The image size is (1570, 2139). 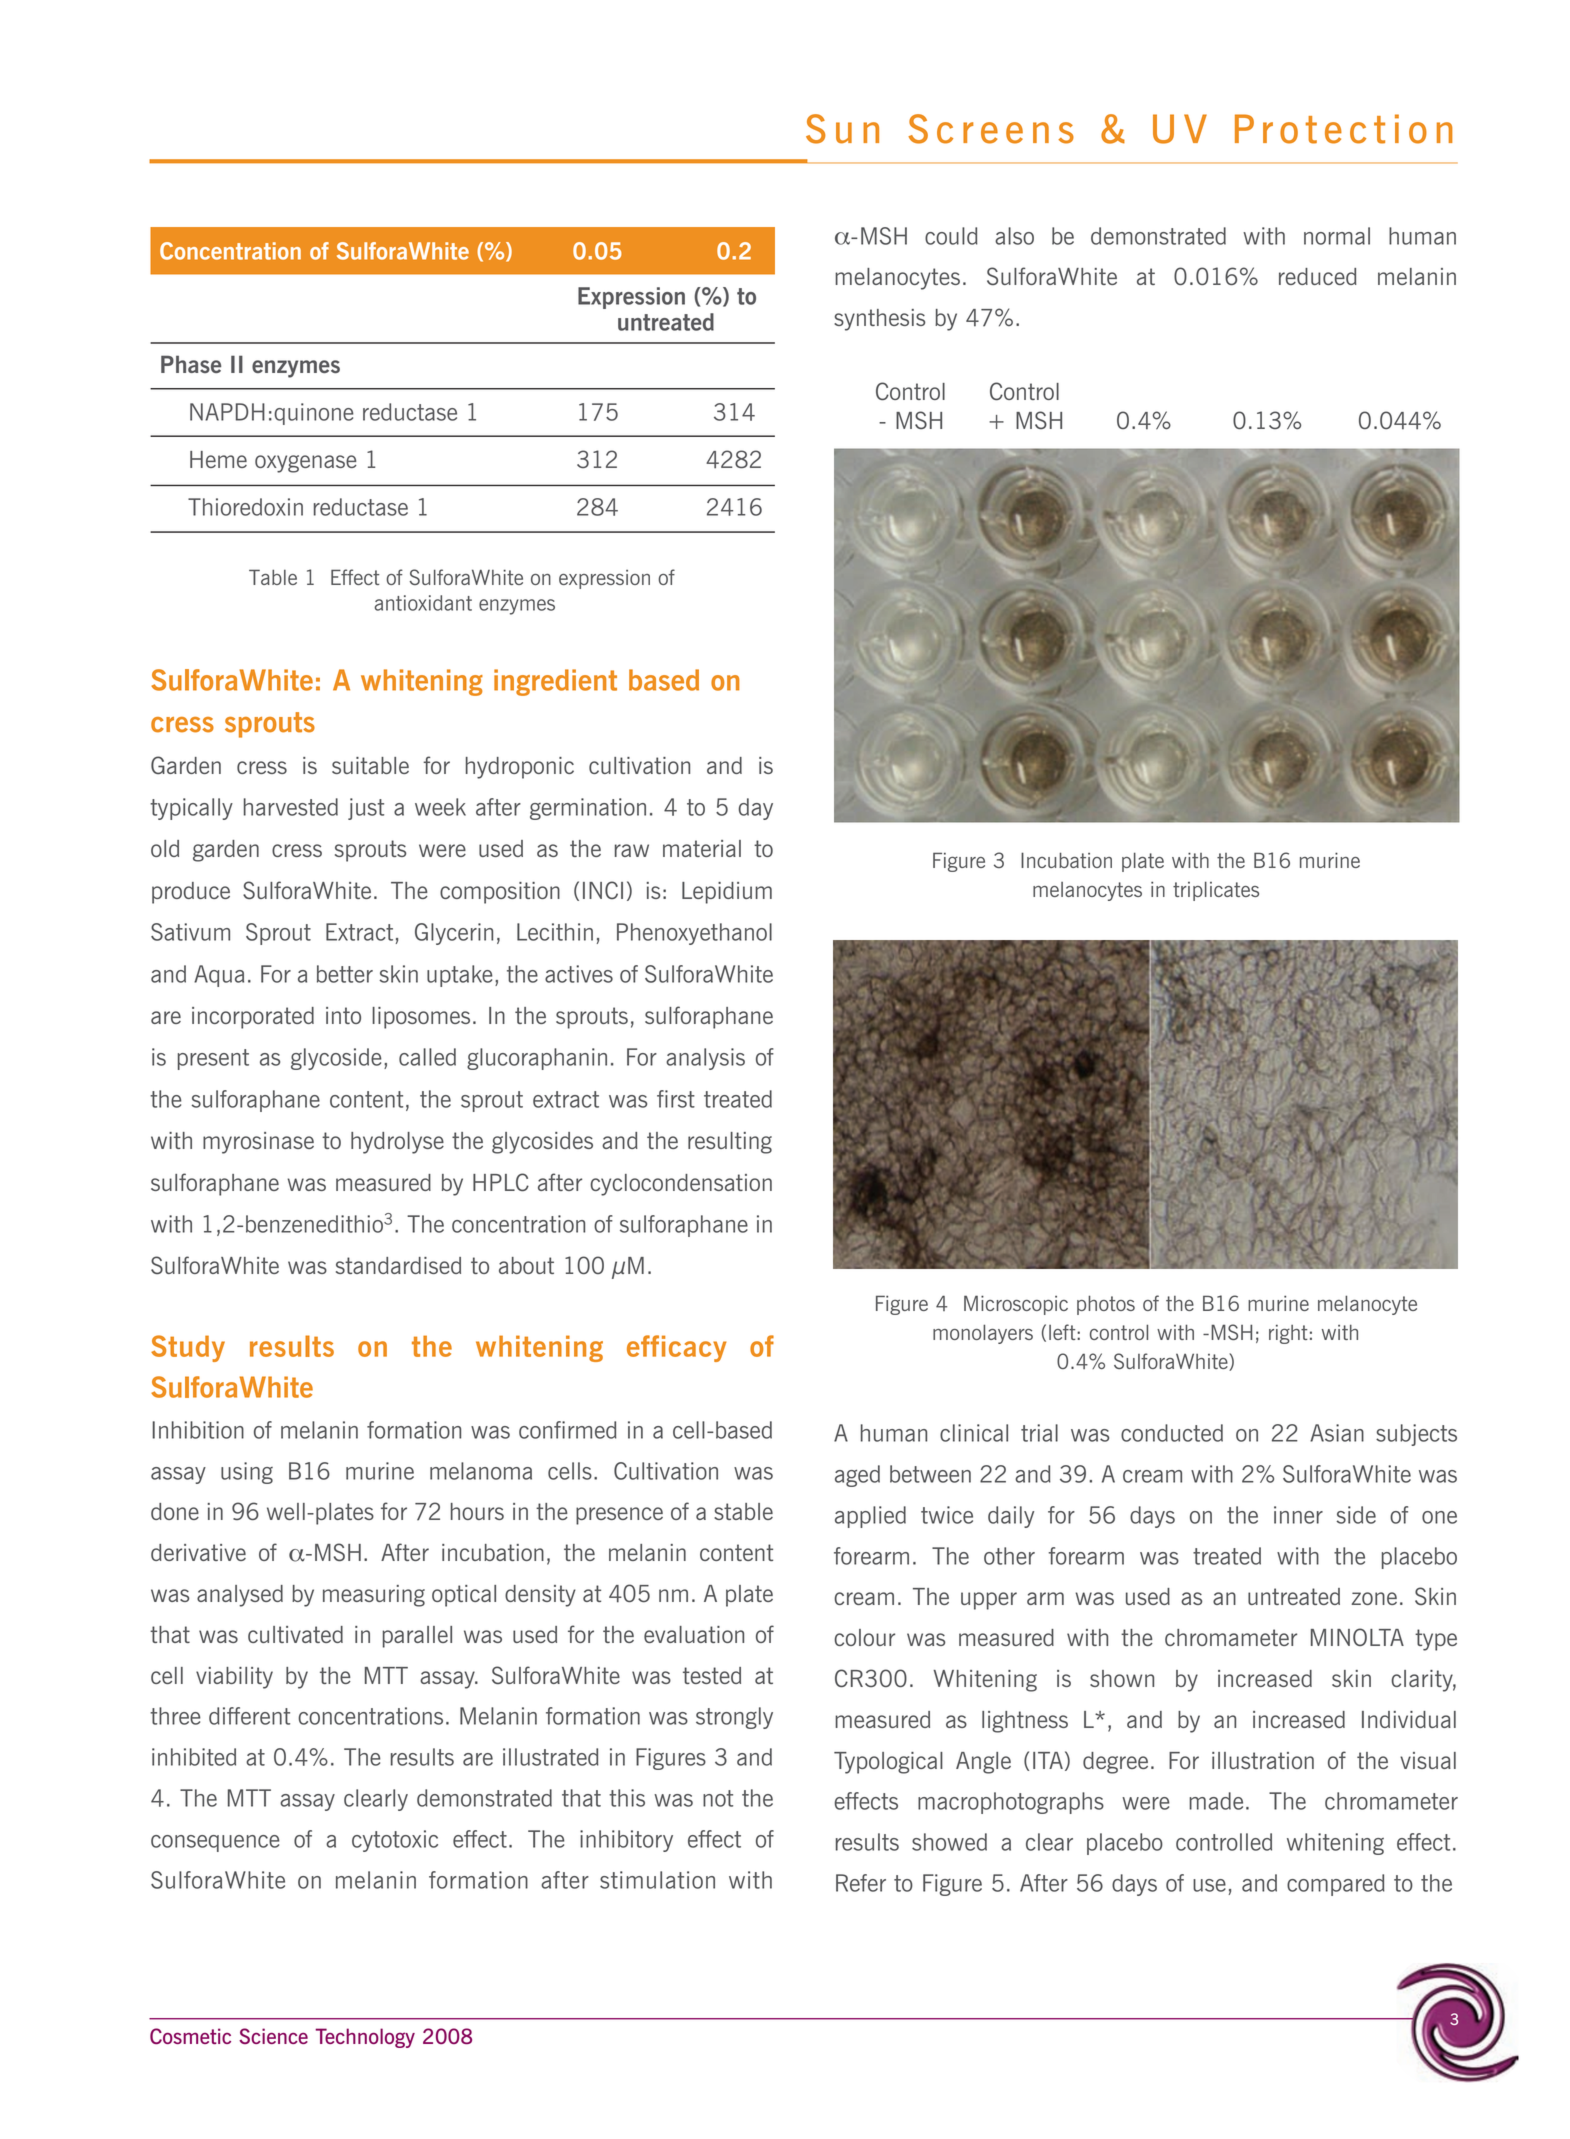 What do you see at coordinates (857, 1476) in the screenshot?
I see `aged` at bounding box center [857, 1476].
